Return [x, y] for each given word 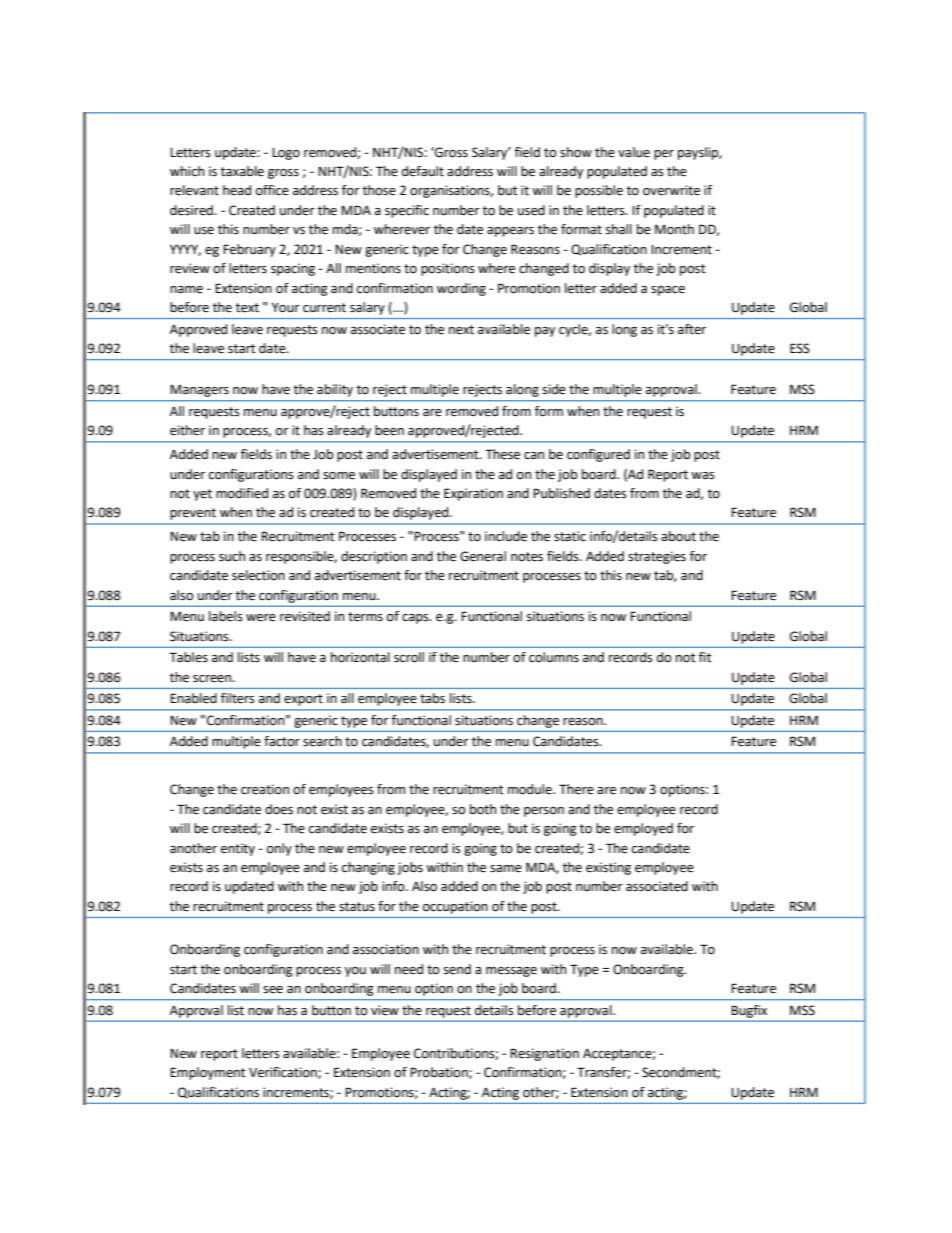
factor [282, 741]
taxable [242, 171]
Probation [440, 1073]
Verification [284, 1073]
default [423, 171]
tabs [432, 698]
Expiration [473, 494]
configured [598, 455]
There [576, 789]
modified [242, 493]
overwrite [671, 190]
